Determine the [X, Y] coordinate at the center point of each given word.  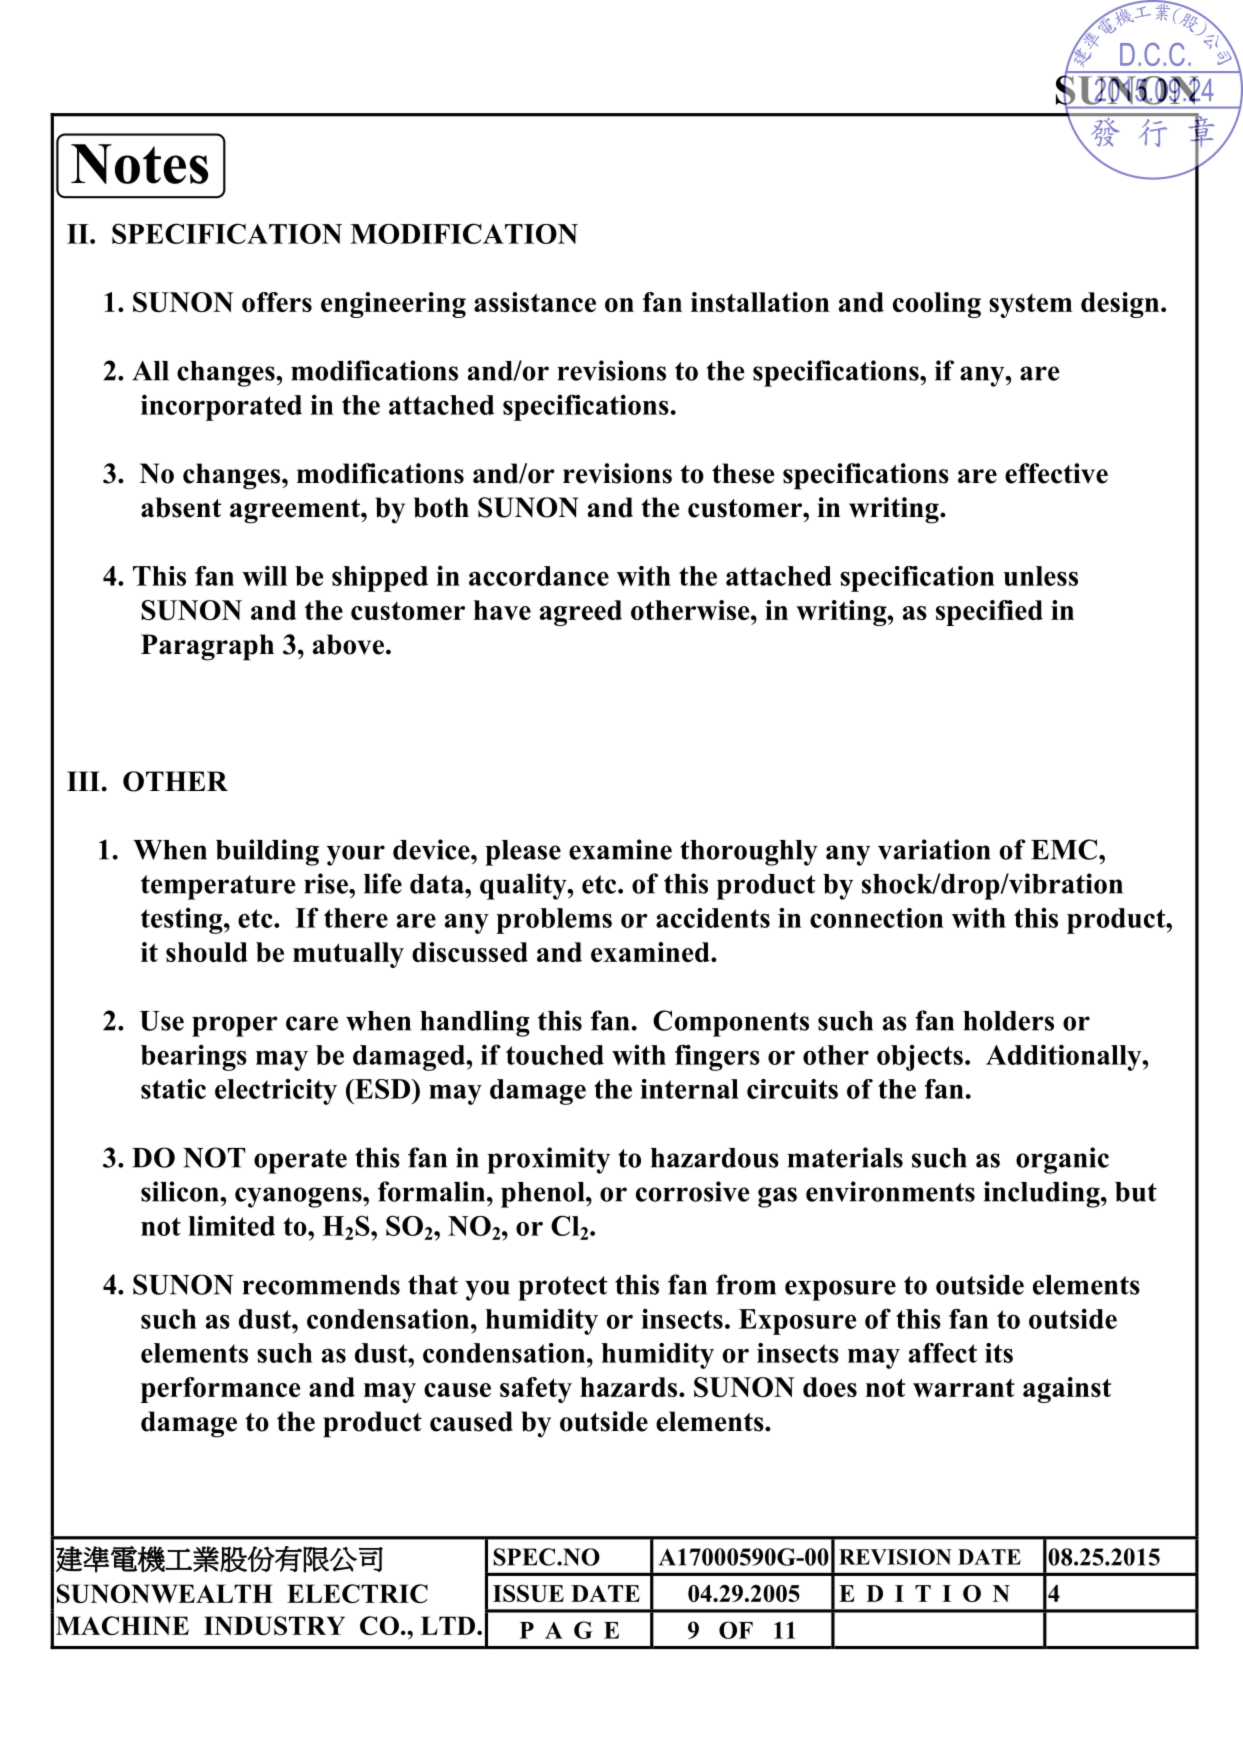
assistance [535, 302]
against [1067, 1390]
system [1030, 306]
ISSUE [528, 1593]
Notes [139, 164]
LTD [449, 1625]
